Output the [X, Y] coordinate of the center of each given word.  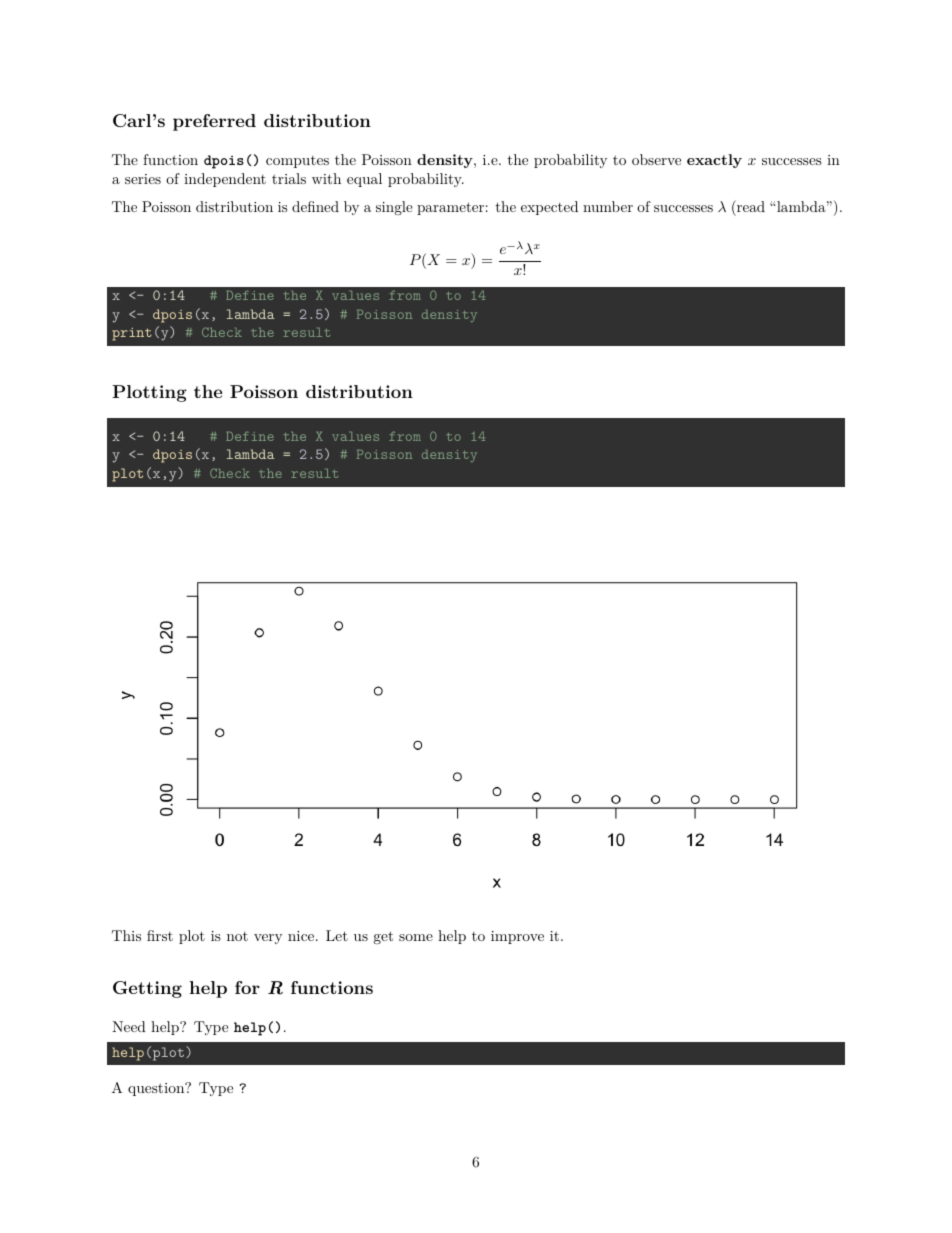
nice [301, 936]
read [750, 206]
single [394, 208]
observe [656, 159]
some [416, 937]
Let [337, 935]
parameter [450, 208]
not [237, 936]
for [247, 987]
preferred [214, 122]
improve [517, 937]
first [160, 935]
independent [225, 180]
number [608, 206]
